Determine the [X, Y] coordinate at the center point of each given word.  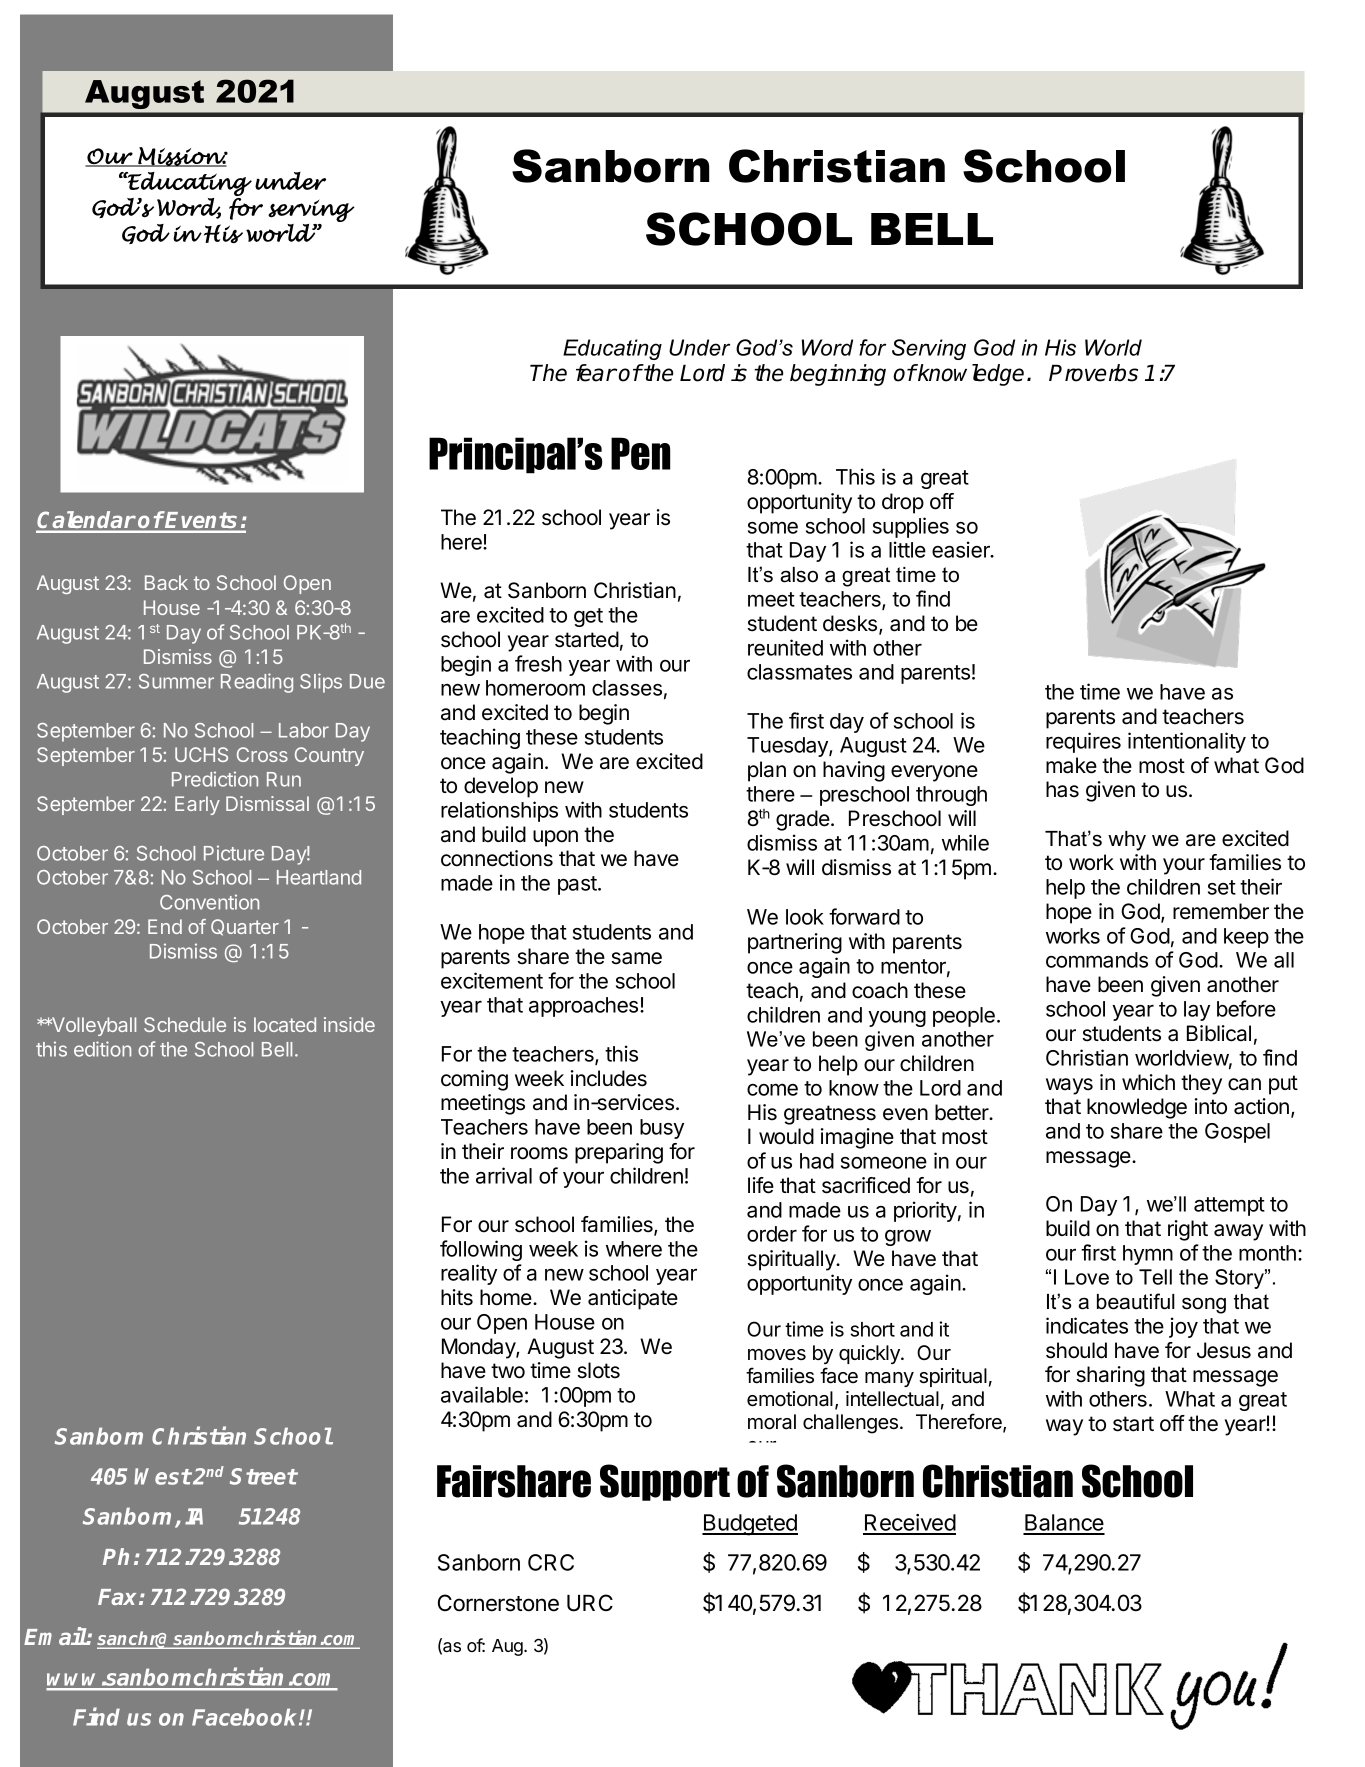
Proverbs [1093, 373]
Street [263, 1476]
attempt [1229, 1206]
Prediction [215, 779]
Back [166, 582]
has [1062, 789]
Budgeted [750, 1525]
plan [767, 771]
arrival [504, 1175]
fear [596, 373]
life [761, 1185]
